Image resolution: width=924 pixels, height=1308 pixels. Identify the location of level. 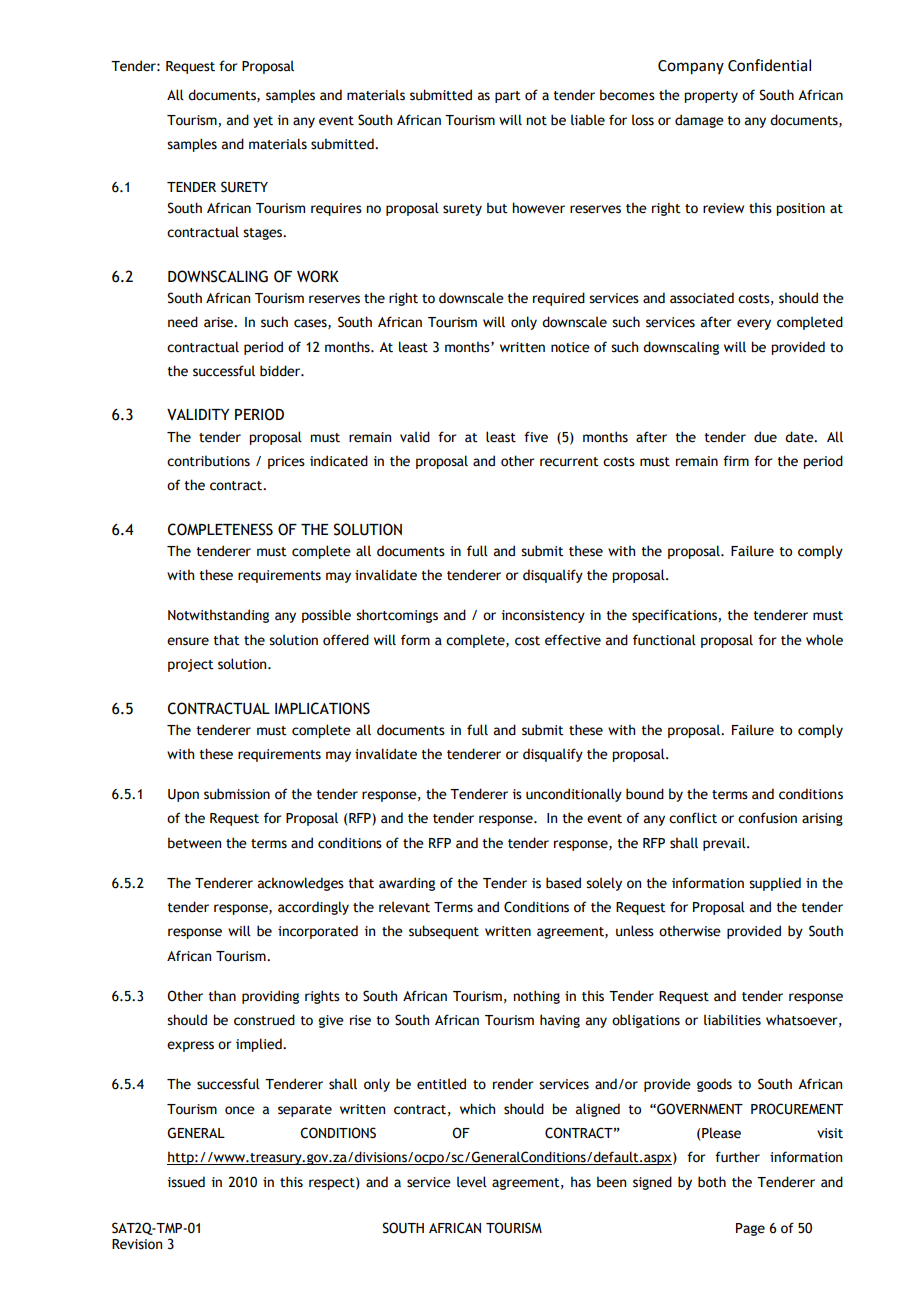
(472, 1182).
